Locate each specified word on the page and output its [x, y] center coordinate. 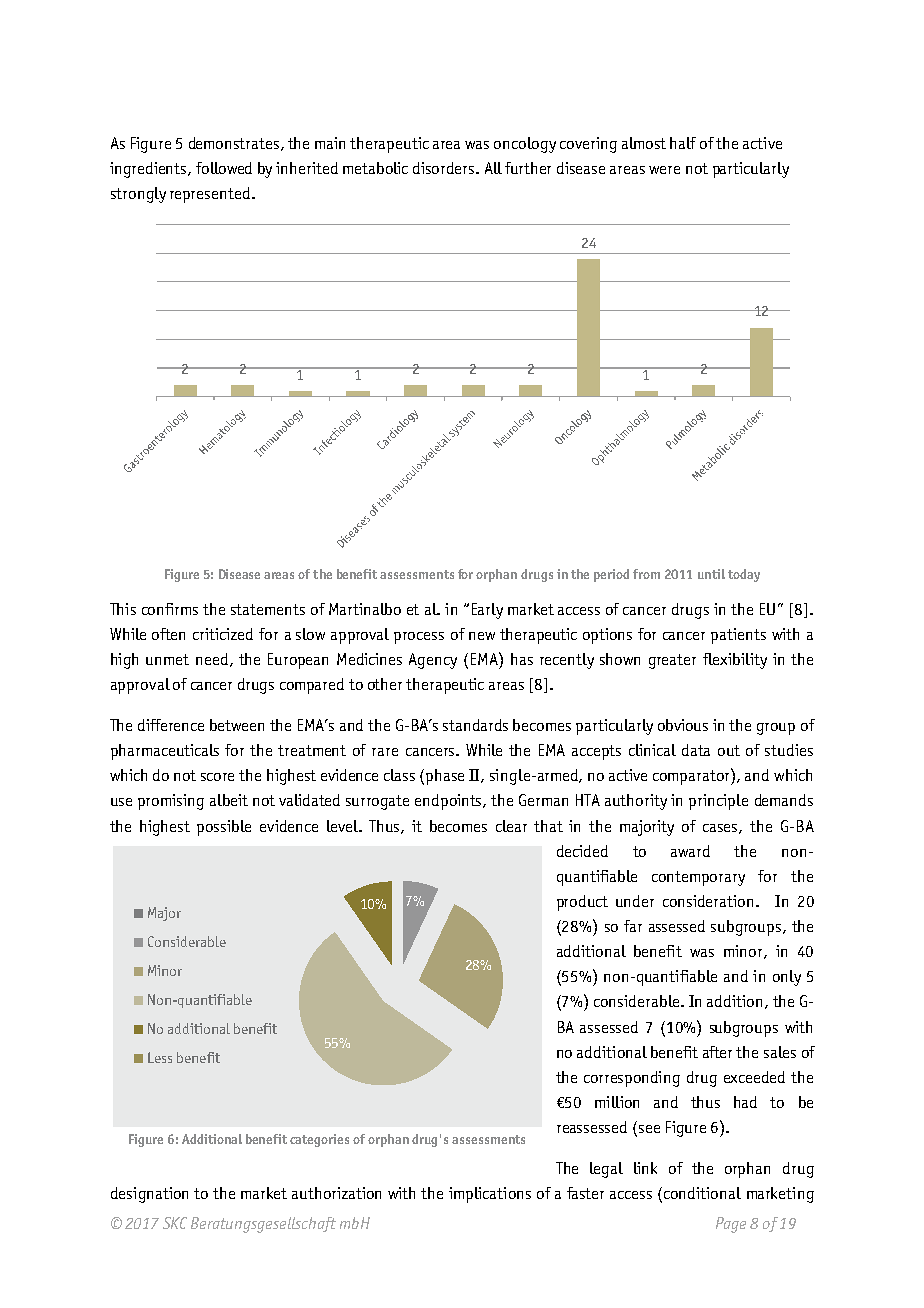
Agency [433, 661]
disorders [445, 168]
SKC [175, 1223]
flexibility [735, 661]
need [212, 659]
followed [224, 168]
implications [490, 1195]
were [664, 170]
